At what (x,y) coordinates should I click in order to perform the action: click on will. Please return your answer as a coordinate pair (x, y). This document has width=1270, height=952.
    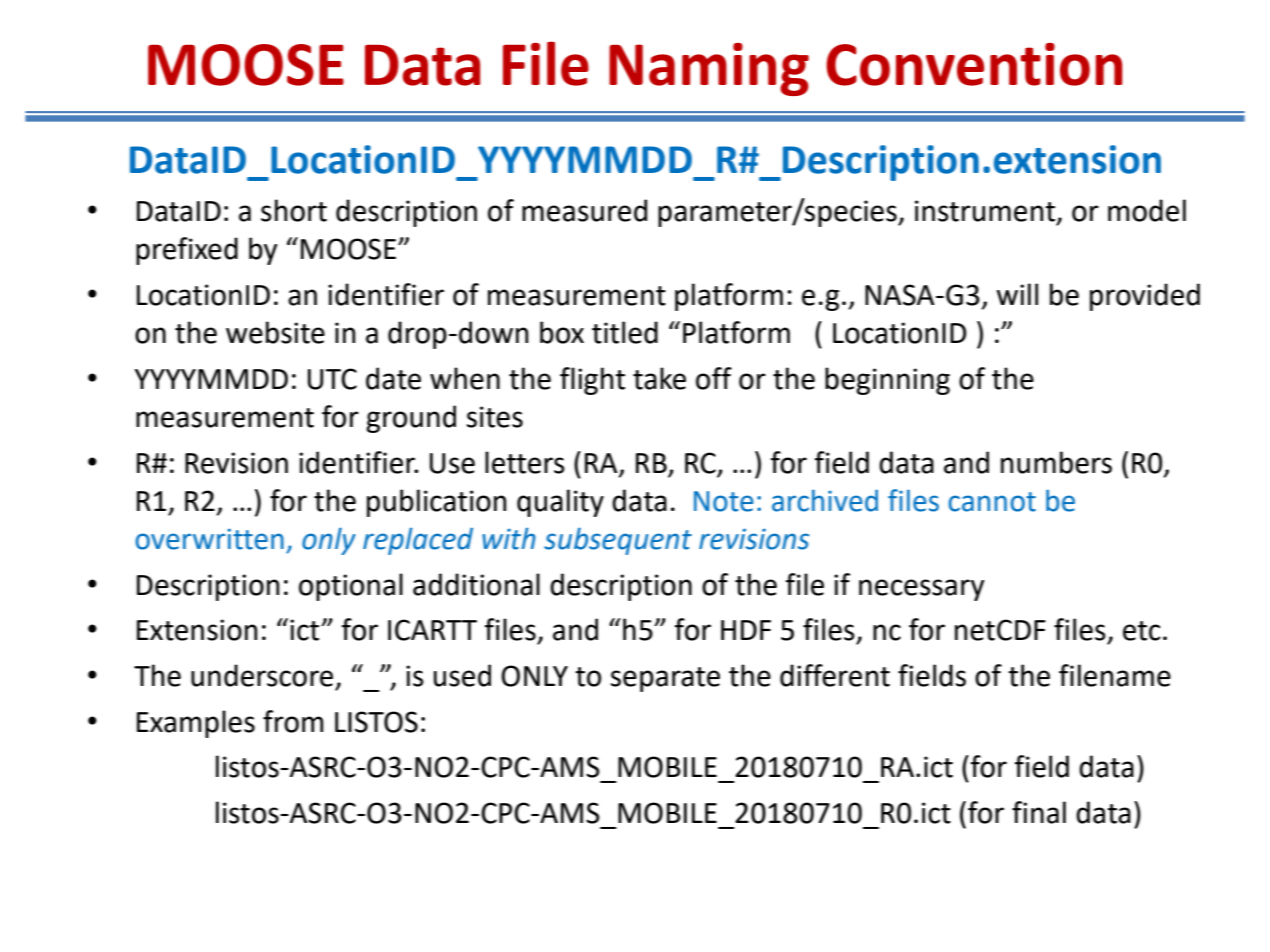
    Looking at the image, I should click on (1017, 294).
